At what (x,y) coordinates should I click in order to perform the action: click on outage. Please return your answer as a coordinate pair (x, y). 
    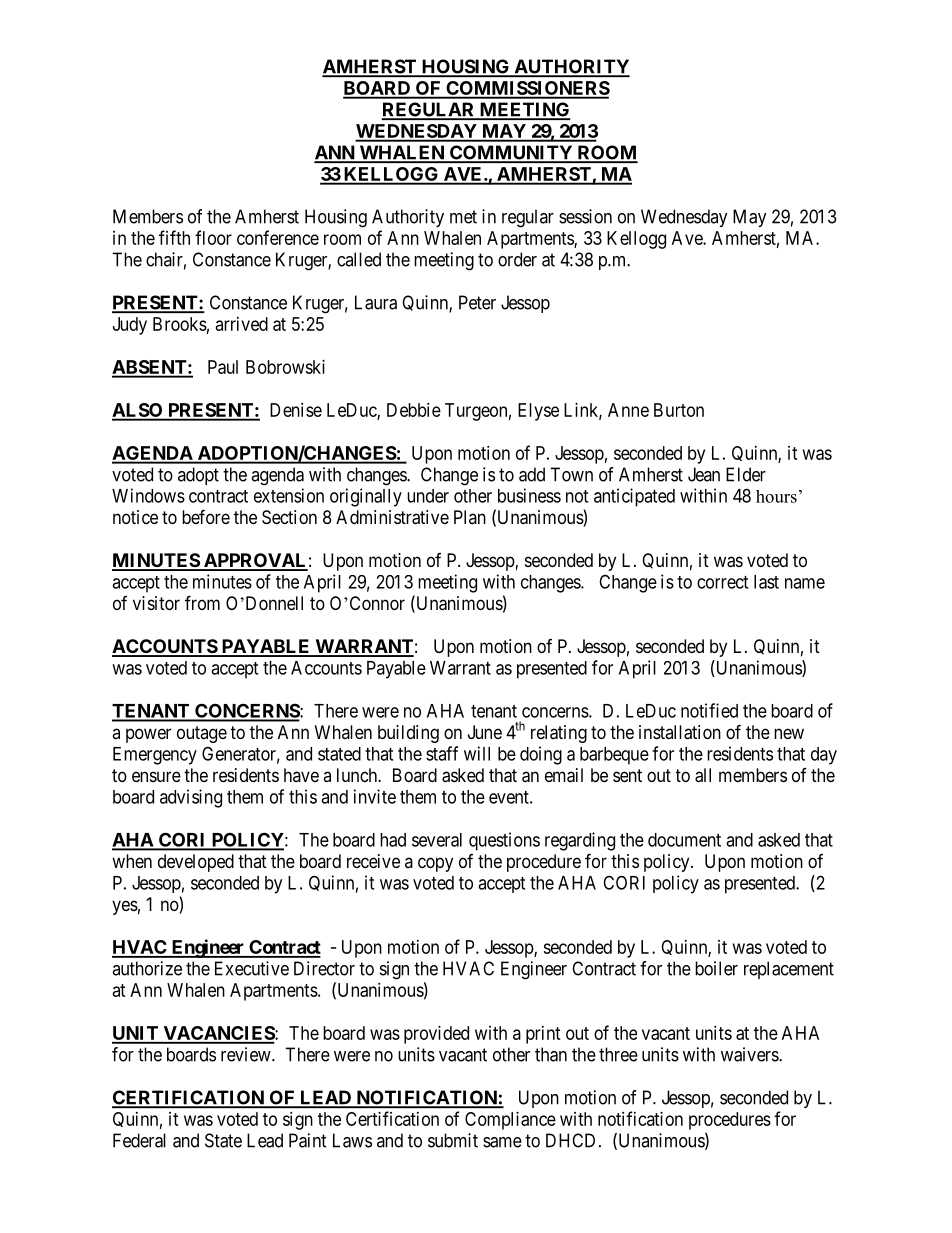
    Looking at the image, I should click on (202, 734).
